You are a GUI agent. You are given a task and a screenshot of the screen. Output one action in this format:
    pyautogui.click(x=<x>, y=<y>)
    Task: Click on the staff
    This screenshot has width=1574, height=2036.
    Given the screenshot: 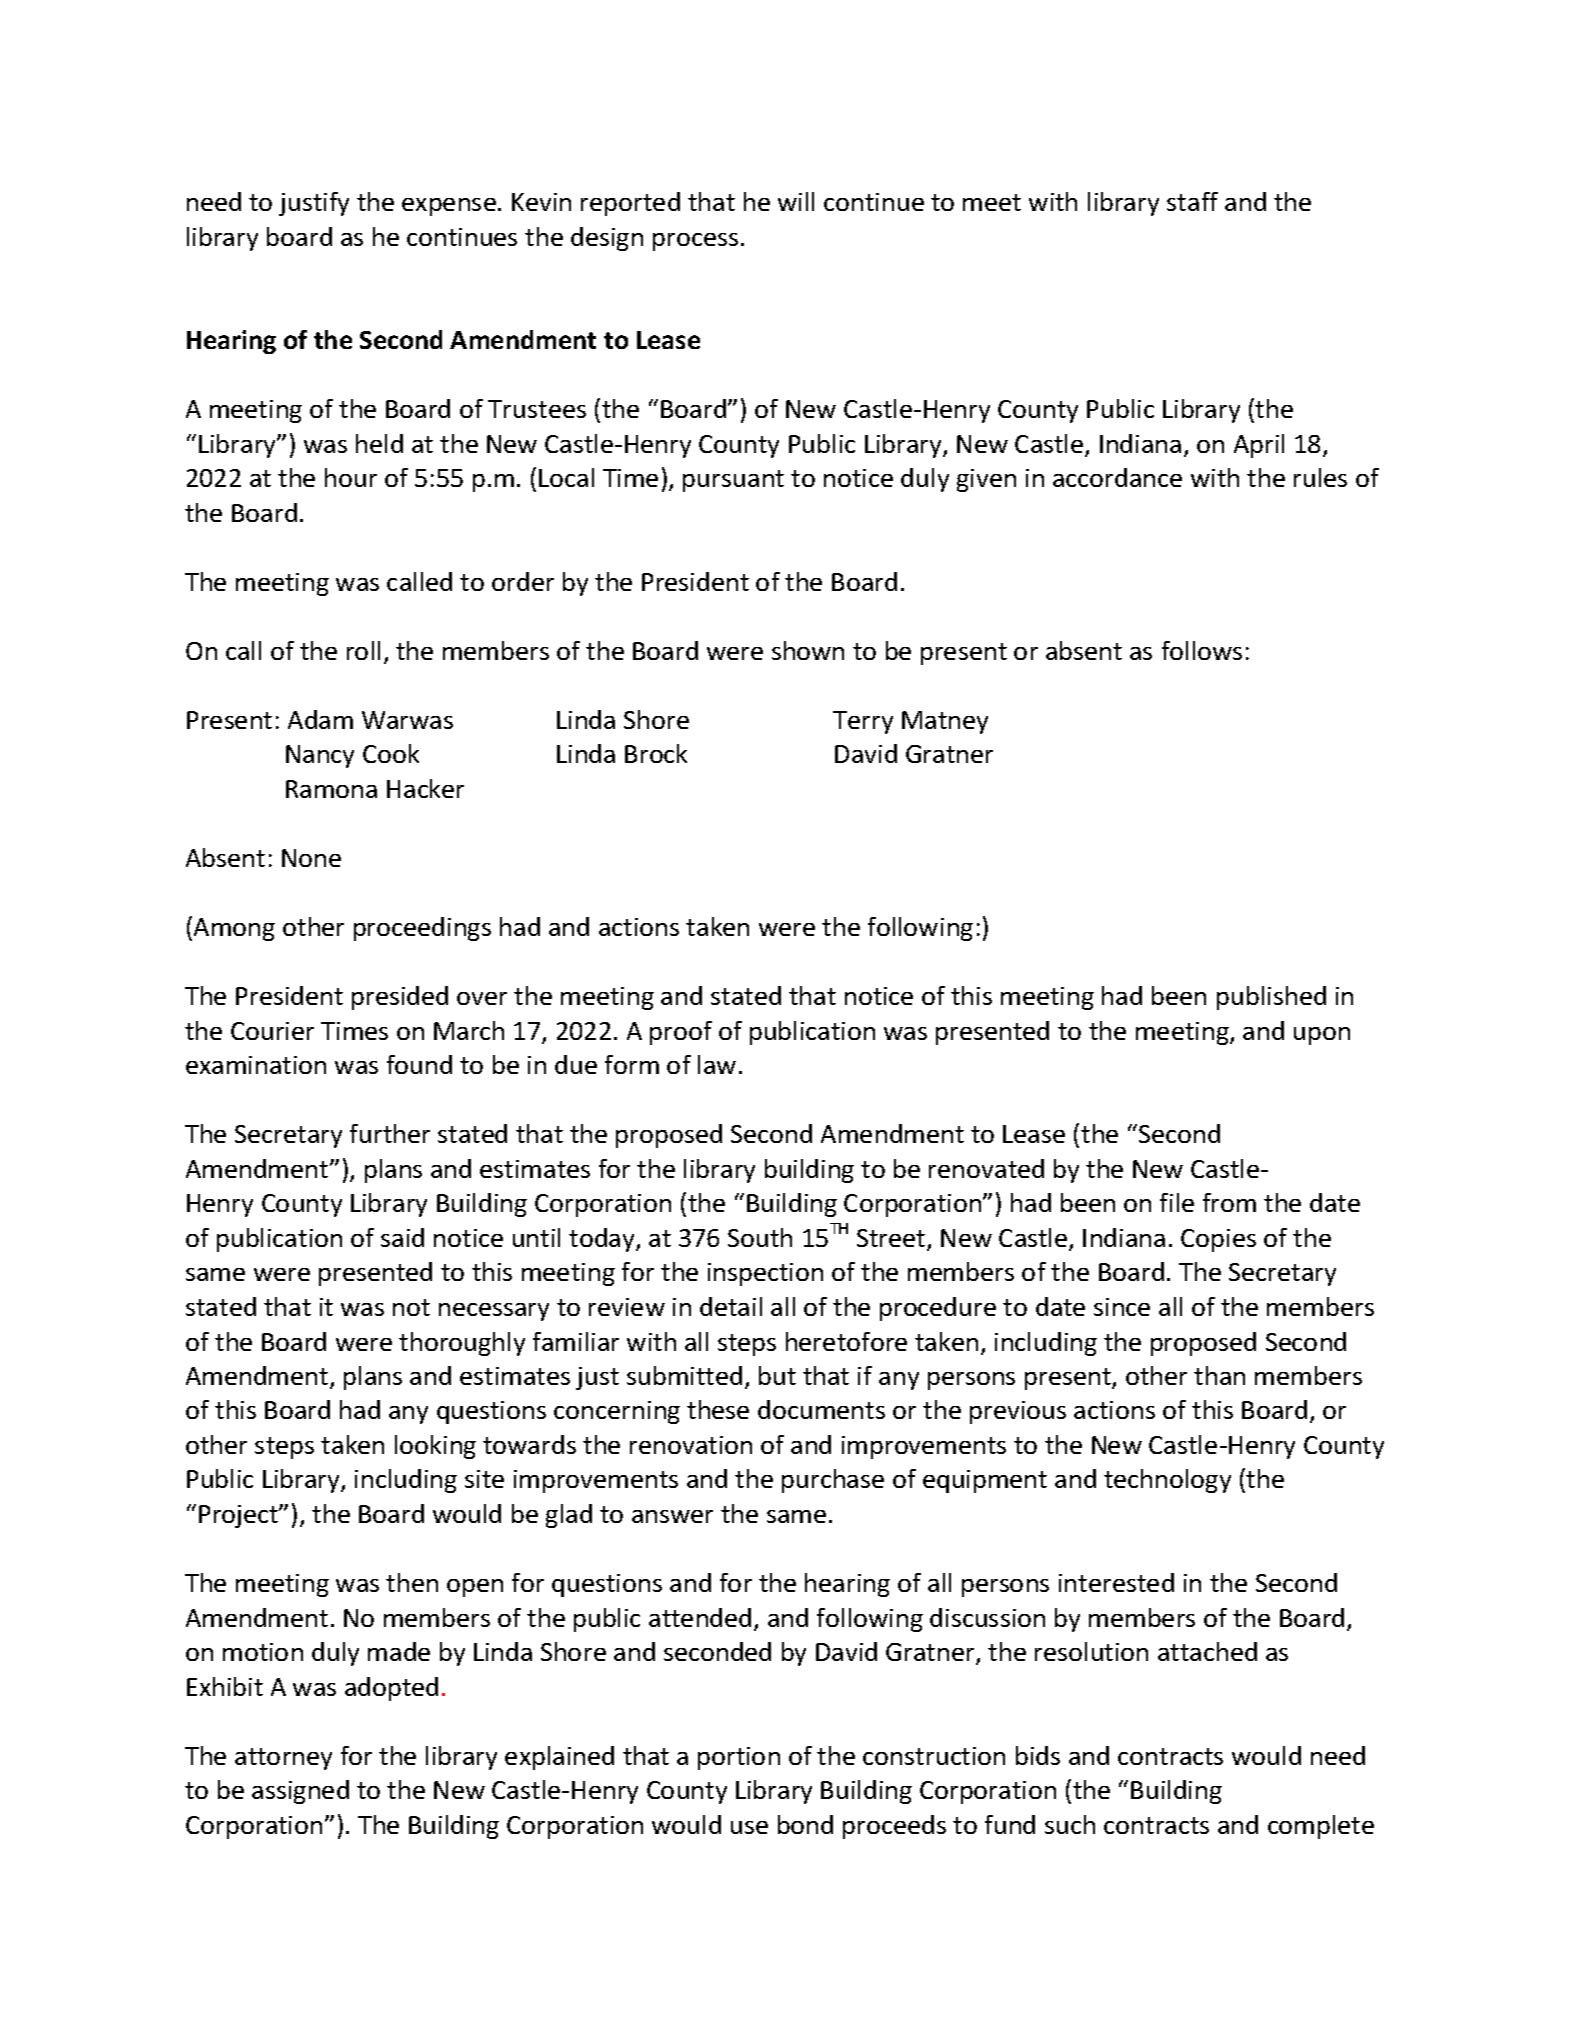 What is the action you would take?
    pyautogui.click(x=1192, y=201)
